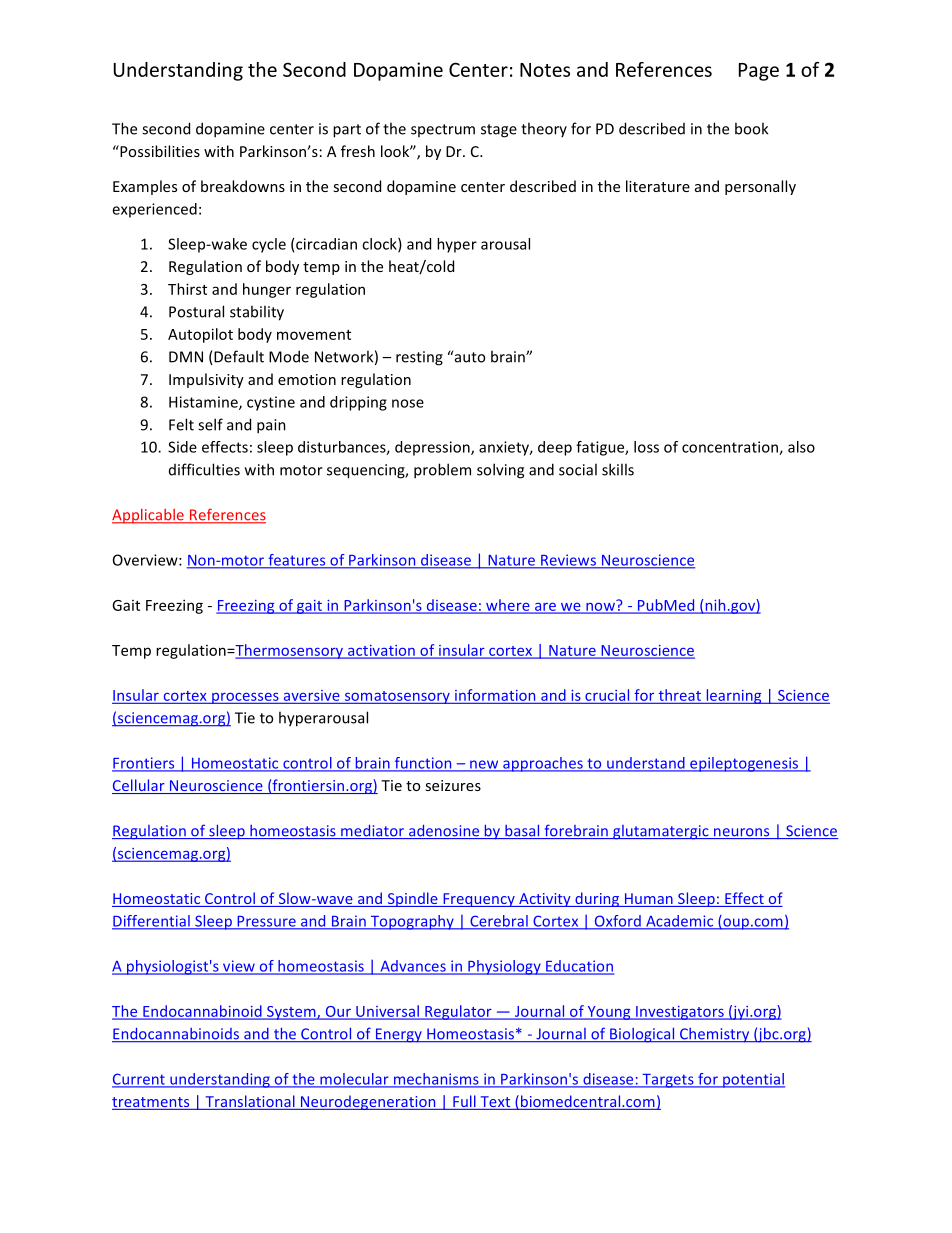 This document has width=952, height=1233. What do you see at coordinates (443, 130) in the document?
I see `spectrum` at bounding box center [443, 130].
